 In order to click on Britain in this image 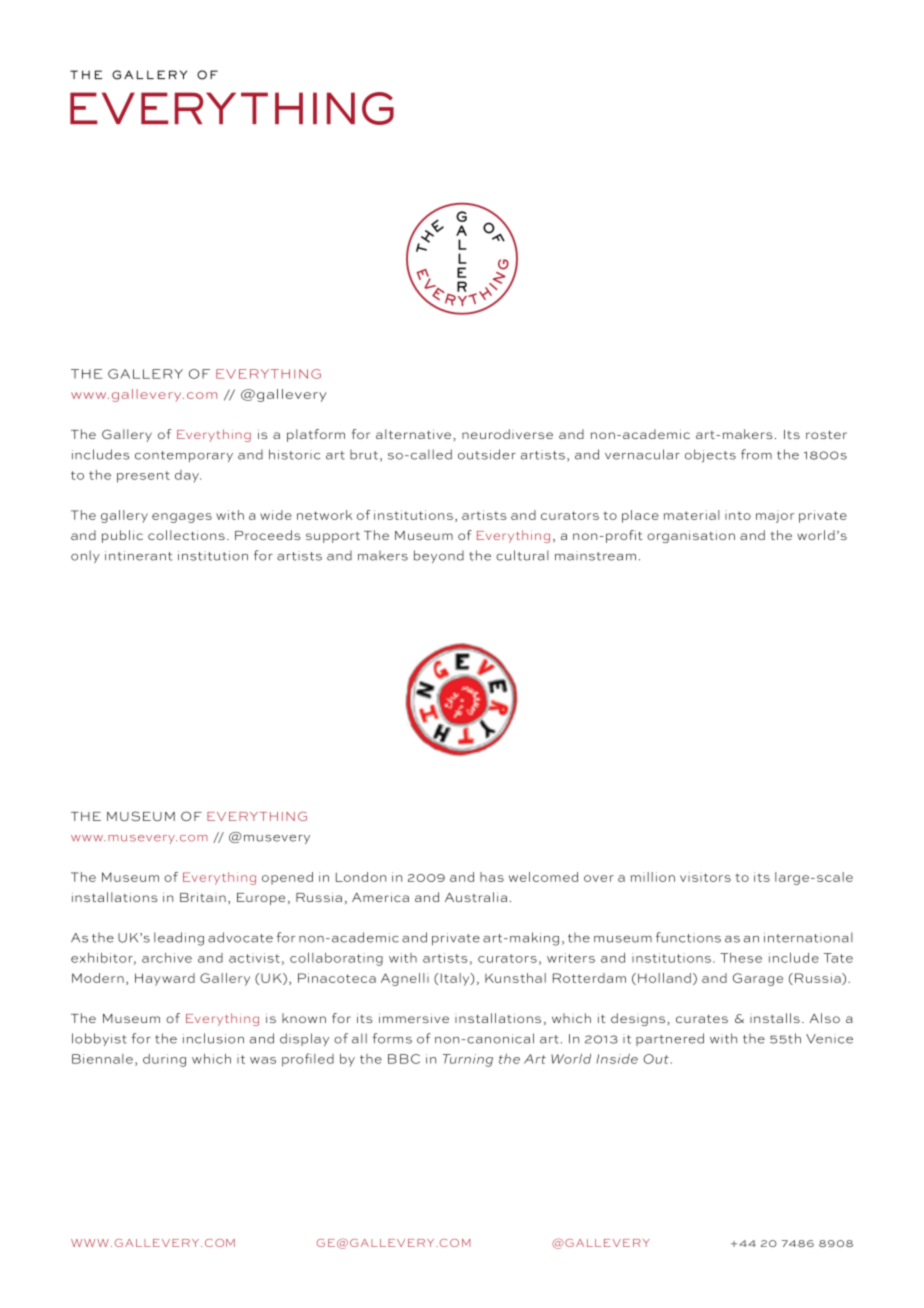, I will do `click(203, 897)`.
